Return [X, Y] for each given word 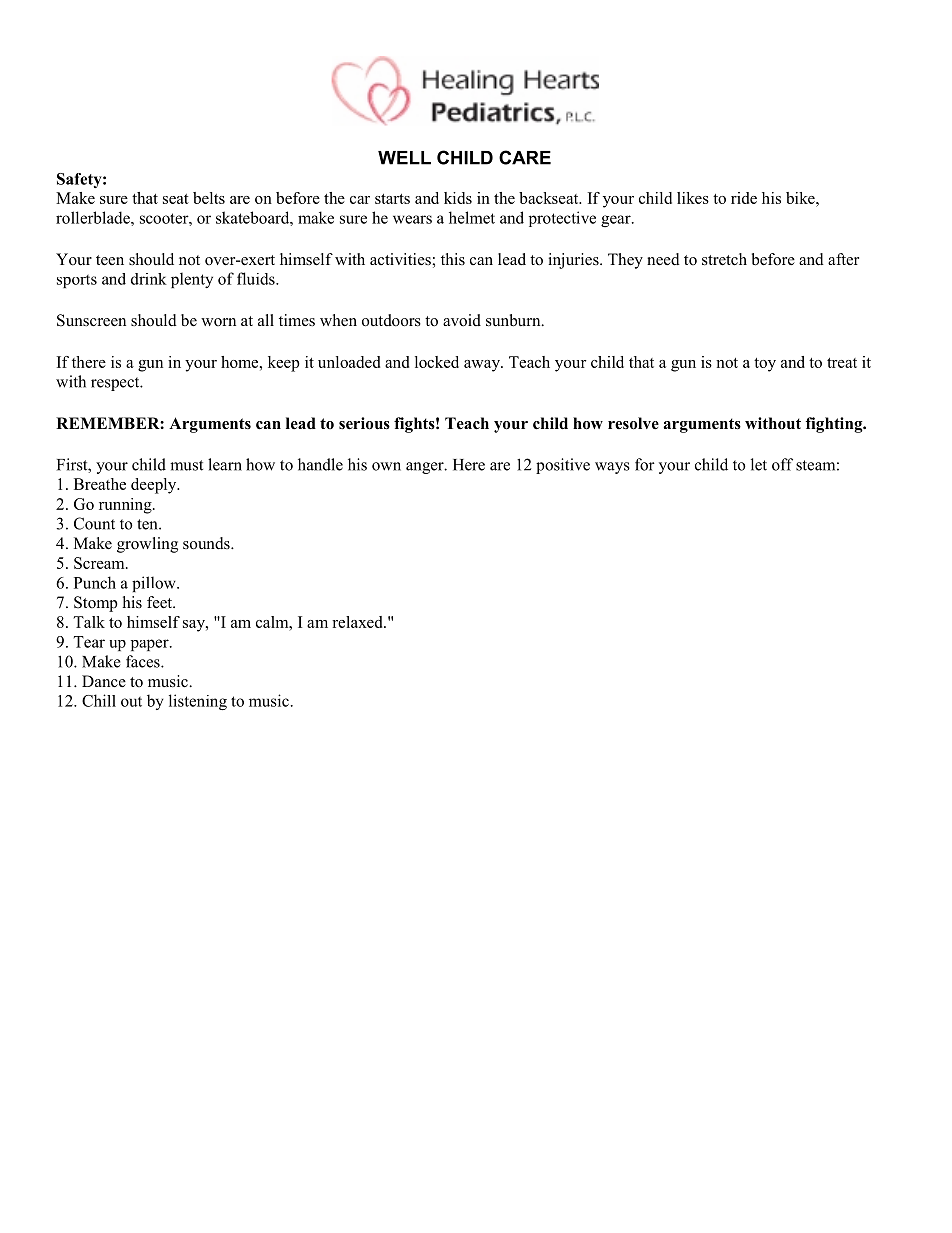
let [759, 464]
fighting [835, 425]
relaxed [358, 622]
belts [209, 198]
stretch [724, 259]
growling [147, 545]
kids [458, 198]
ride [744, 198]
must [186, 465]
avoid [462, 320]
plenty [192, 280]
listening [198, 702]
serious [364, 423]
